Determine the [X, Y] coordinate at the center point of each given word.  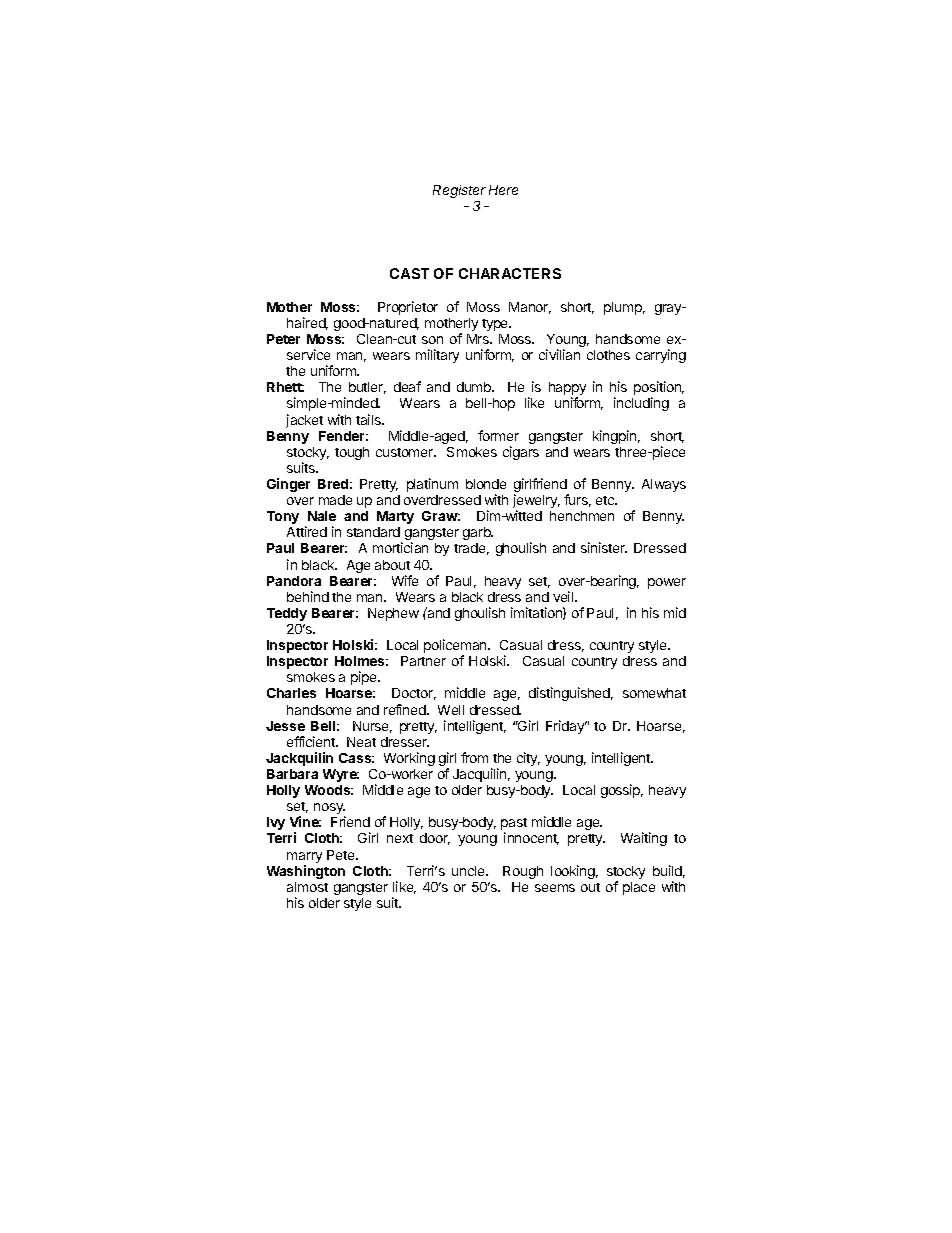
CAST [409, 273]
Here [503, 190]
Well [451, 710]
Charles [291, 693]
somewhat [654, 693]
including [641, 404]
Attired [307, 531]
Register [459, 191]
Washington [306, 872]
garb [478, 533]
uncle [469, 871]
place [639, 888]
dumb [475, 387]
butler [367, 388]
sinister [604, 547]
